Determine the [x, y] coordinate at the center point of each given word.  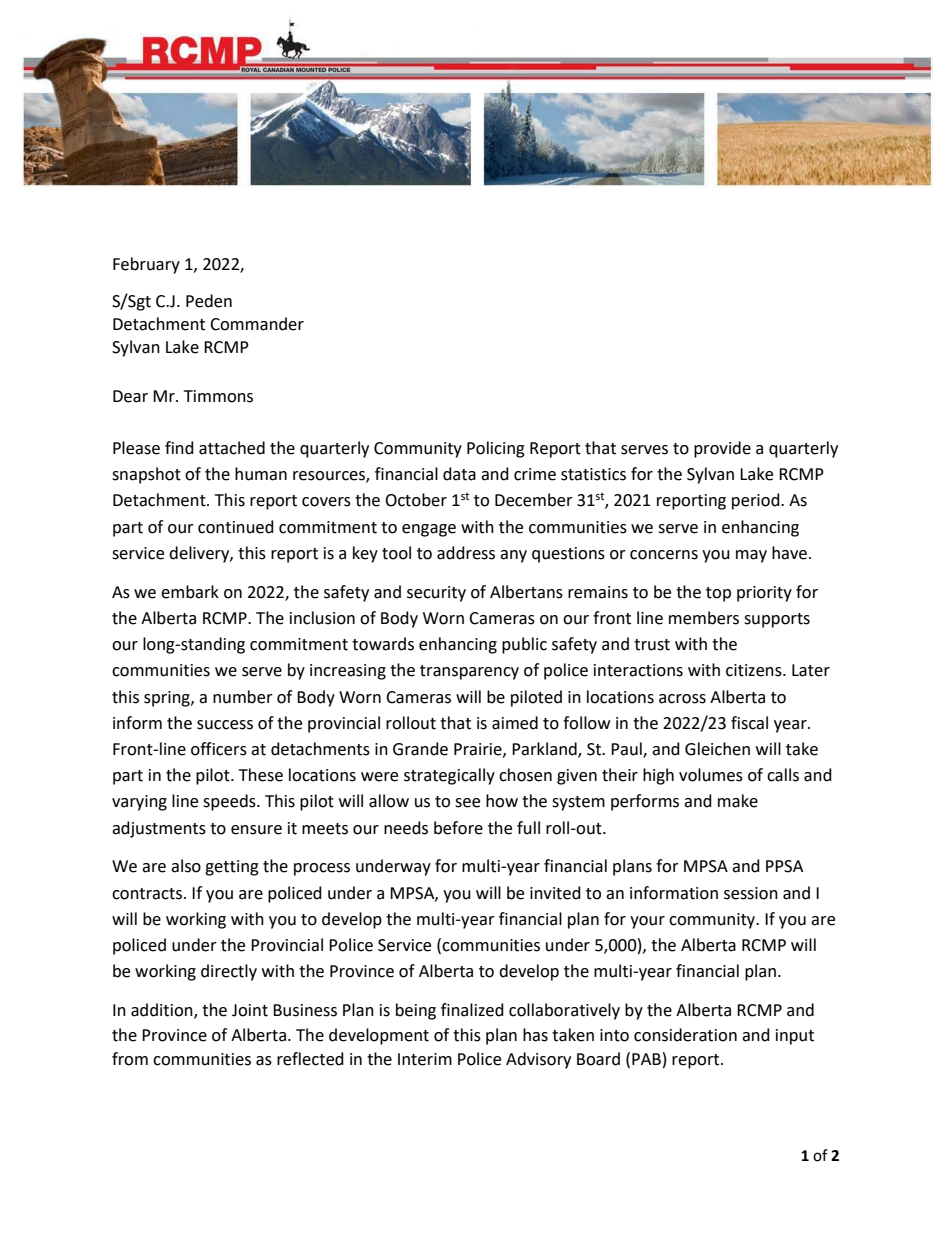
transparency [469, 672]
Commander [257, 324]
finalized [472, 1010]
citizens [755, 670]
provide [722, 449]
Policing [496, 449]
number [243, 697]
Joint [250, 1010]
